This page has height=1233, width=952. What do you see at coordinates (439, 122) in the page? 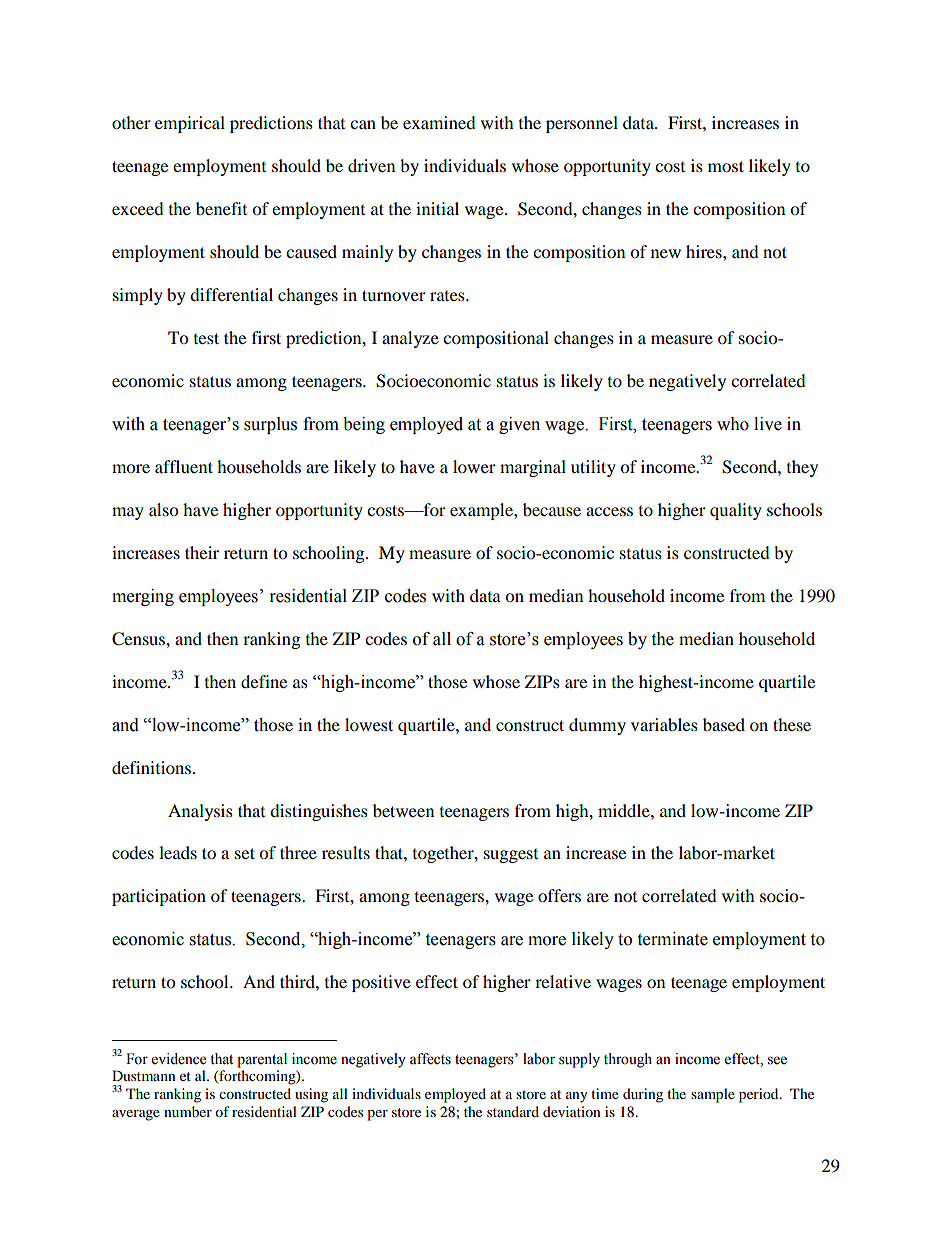
I see `examined` at bounding box center [439, 122].
